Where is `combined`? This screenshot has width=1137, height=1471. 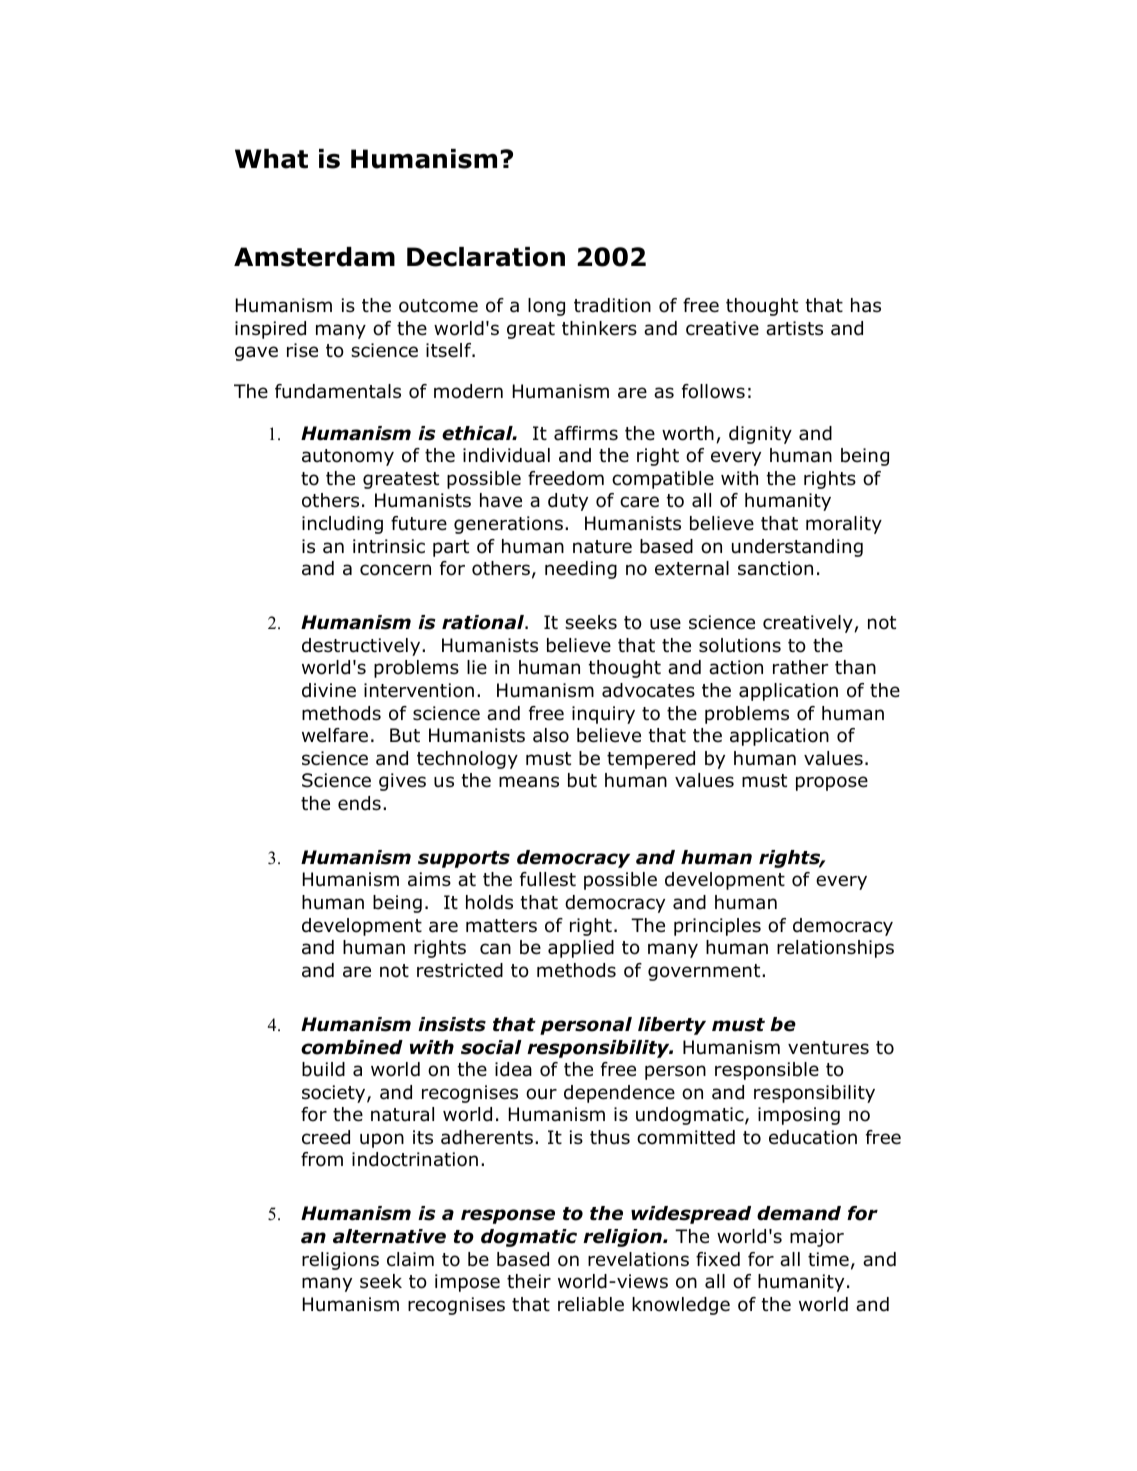 combined is located at coordinates (352, 1047).
